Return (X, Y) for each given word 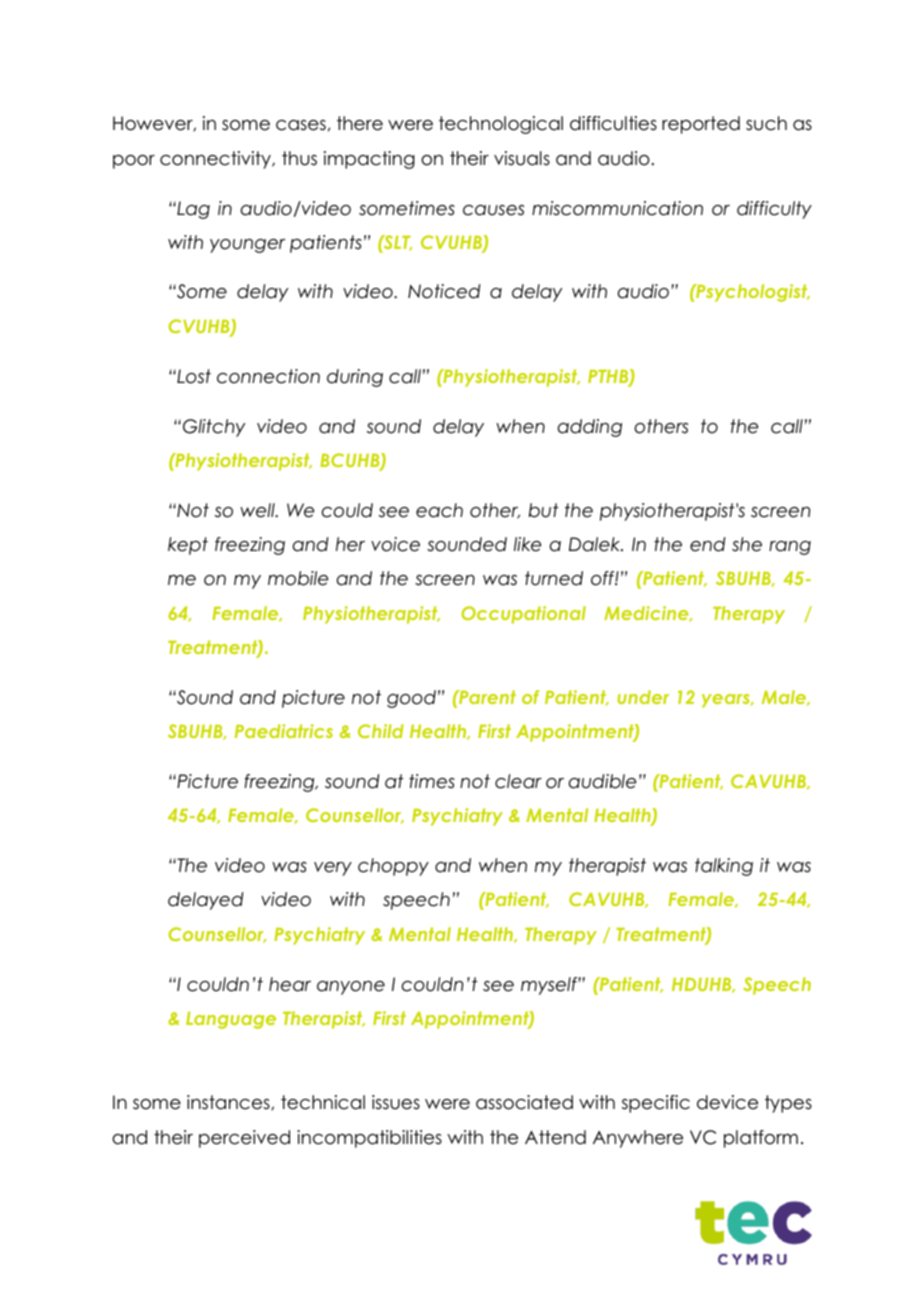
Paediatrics (284, 731)
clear (518, 781)
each (439, 510)
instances (229, 1102)
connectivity (216, 160)
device (727, 1102)
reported (701, 125)
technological (501, 125)
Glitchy (214, 428)
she (747, 544)
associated (524, 1102)
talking (724, 867)
